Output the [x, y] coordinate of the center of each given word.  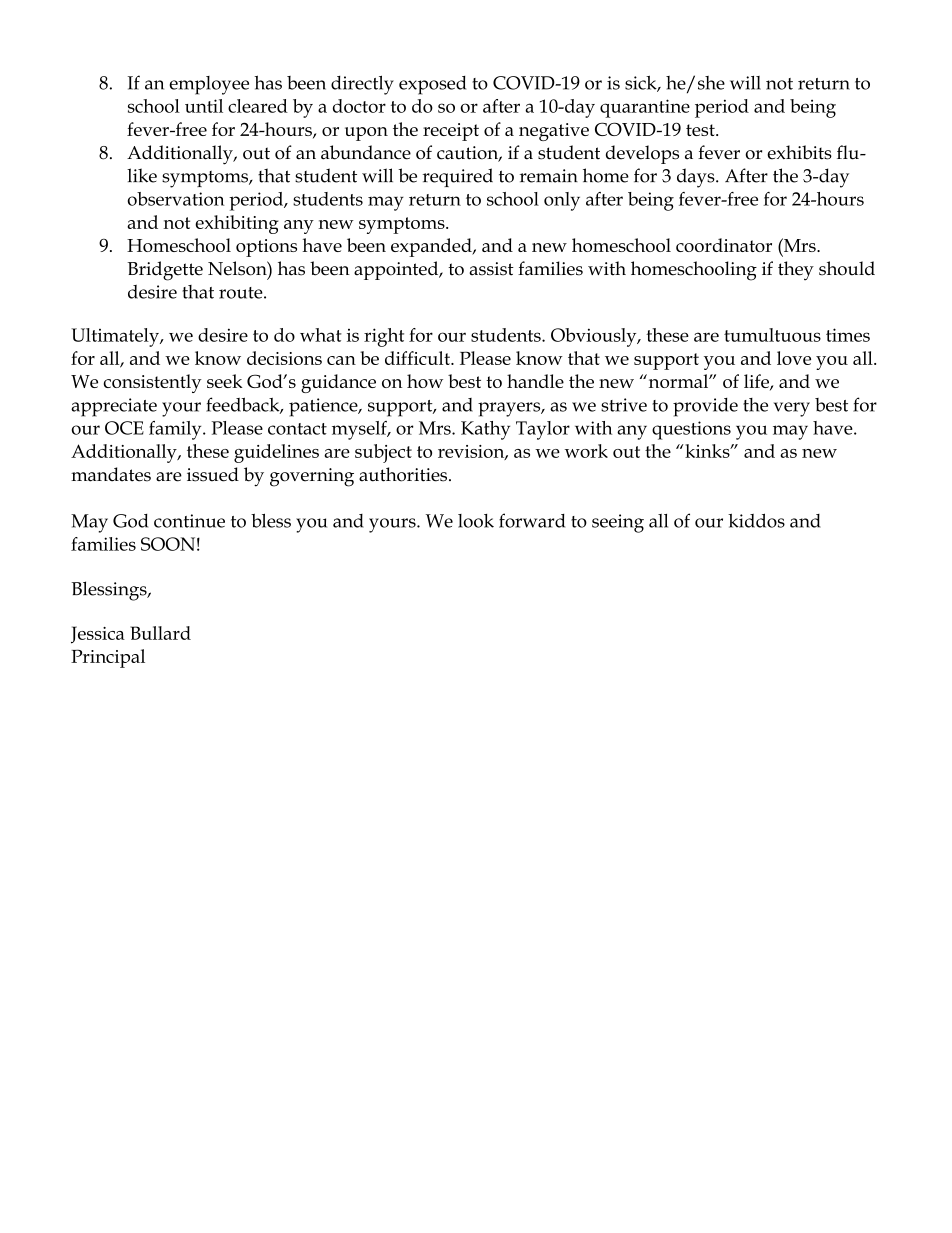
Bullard [160, 633]
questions [691, 430]
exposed [432, 85]
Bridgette [165, 271]
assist [491, 269]
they [796, 271]
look [476, 521]
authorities [404, 474]
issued [213, 474]
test [701, 130]
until [204, 106]
